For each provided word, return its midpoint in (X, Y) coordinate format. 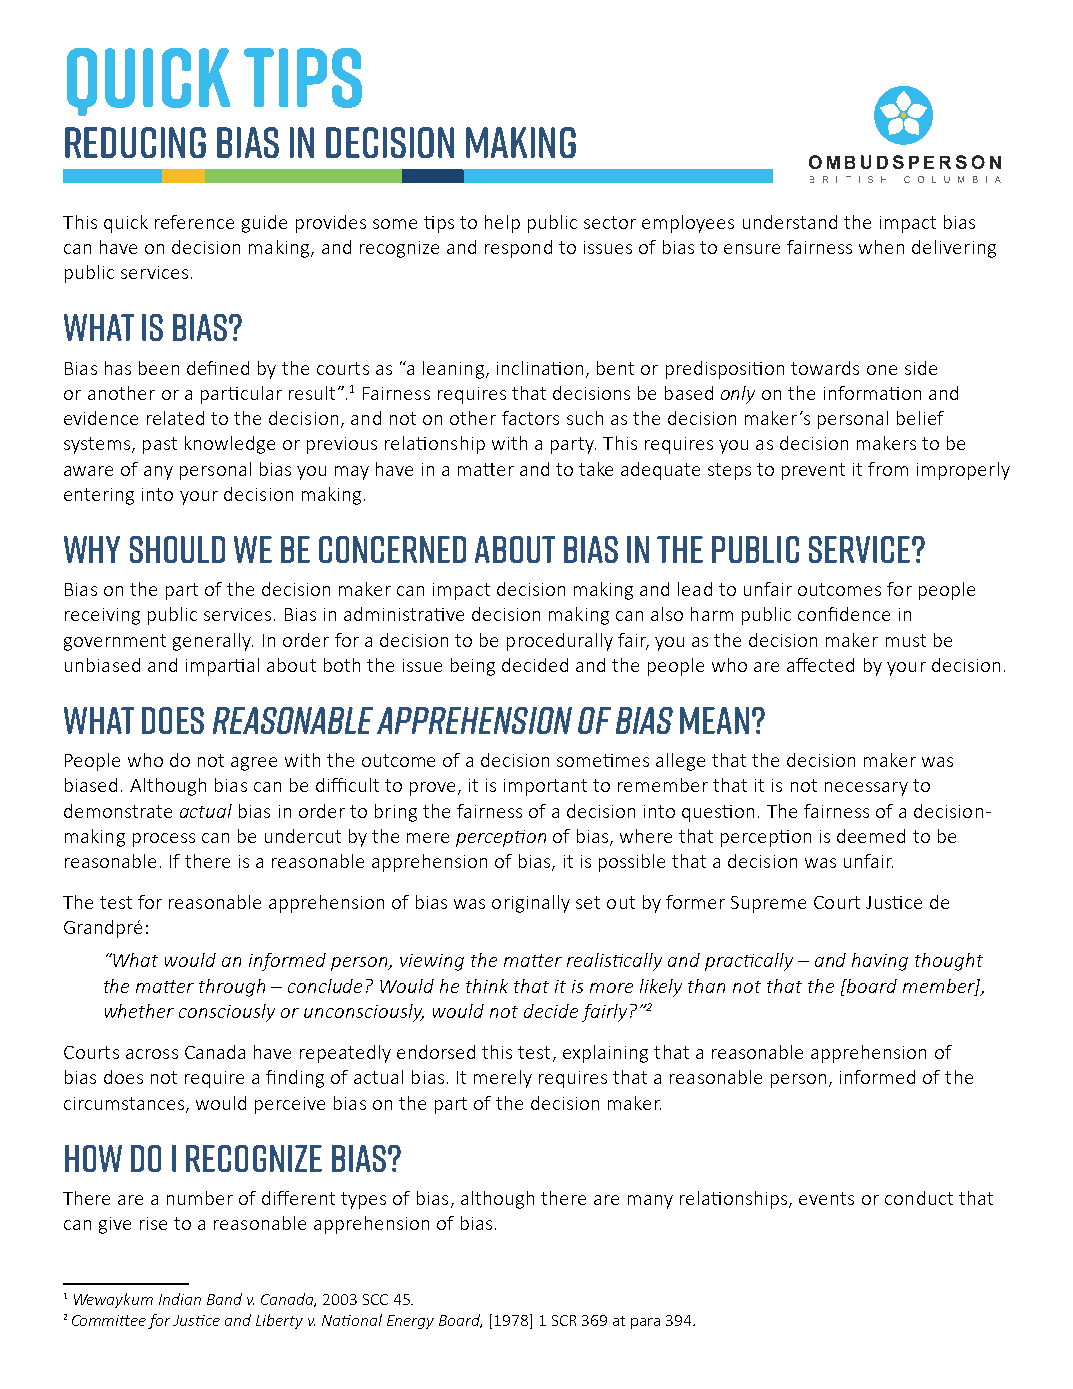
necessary (866, 789)
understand (790, 222)
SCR (564, 1320)
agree (254, 764)
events (826, 1198)
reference (194, 222)
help (502, 224)
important (545, 787)
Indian (180, 1299)
